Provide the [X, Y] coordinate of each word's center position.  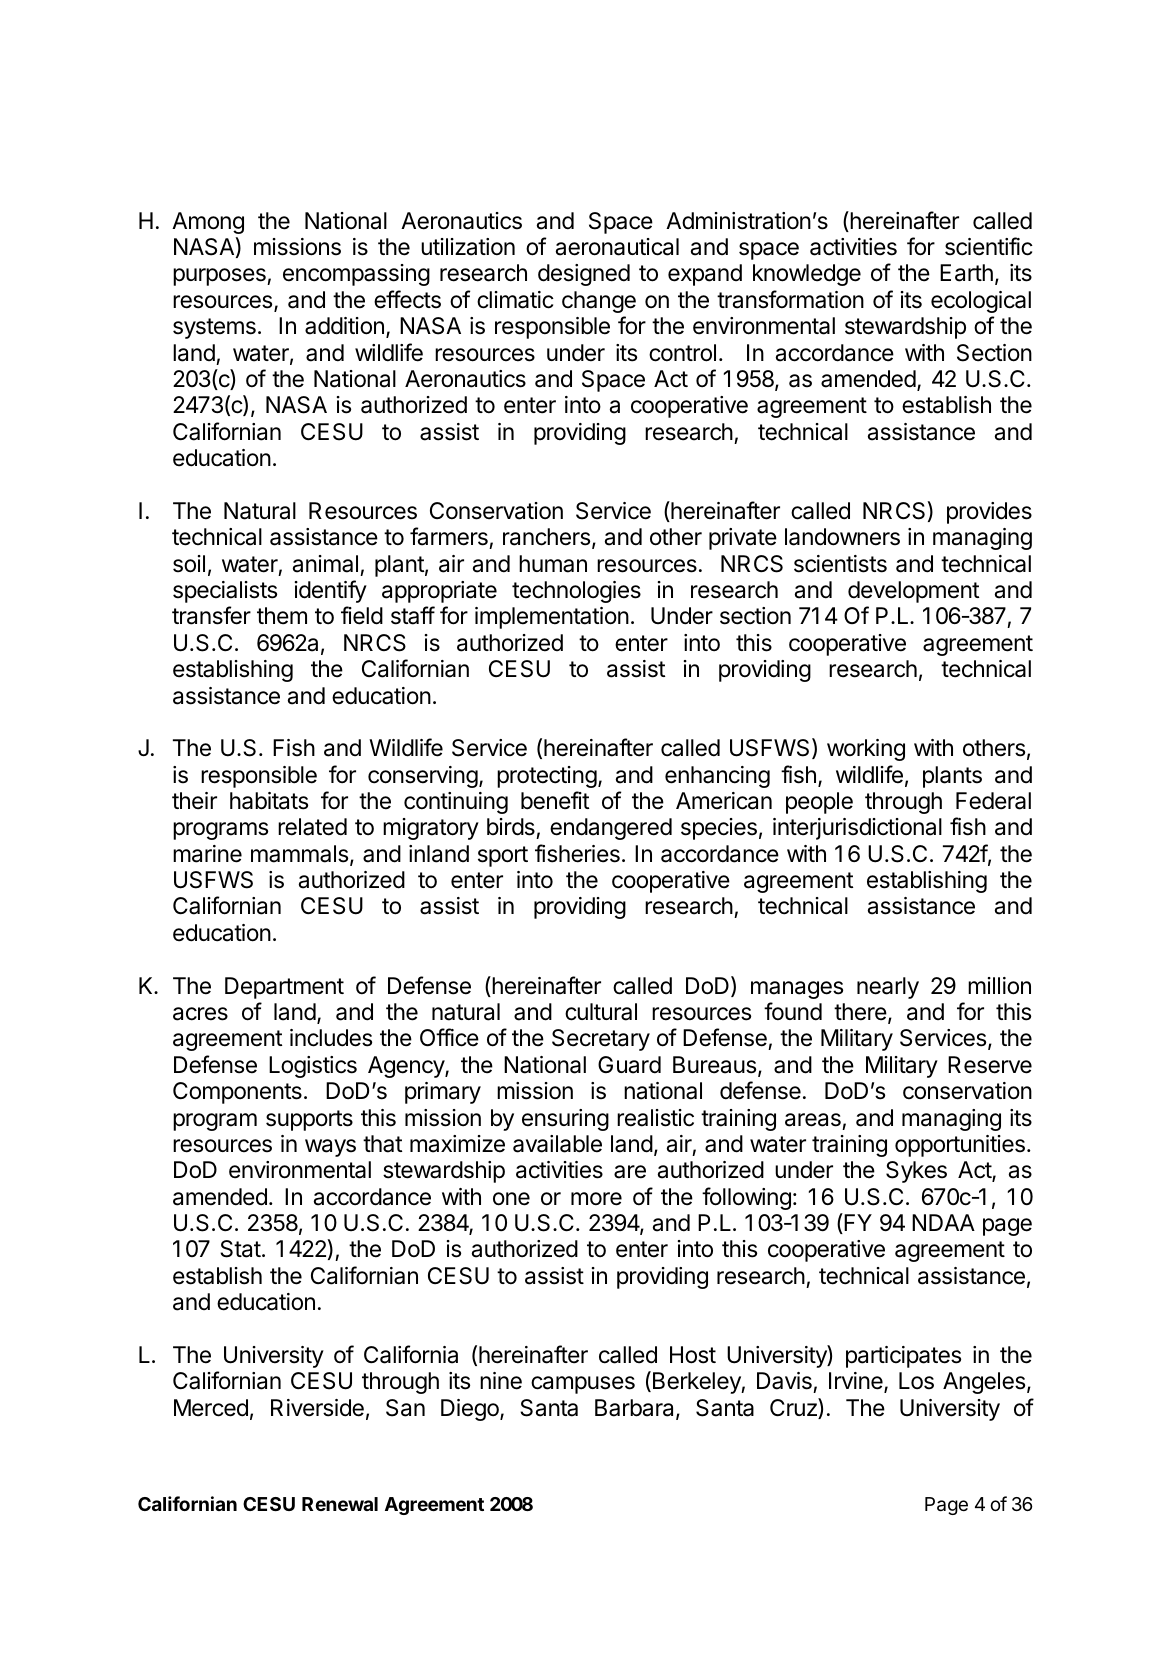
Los [916, 1381]
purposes [220, 277]
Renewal [340, 1504]
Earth [966, 273]
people [819, 803]
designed [584, 275]
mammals [301, 855]
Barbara [636, 1409]
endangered [611, 829]
